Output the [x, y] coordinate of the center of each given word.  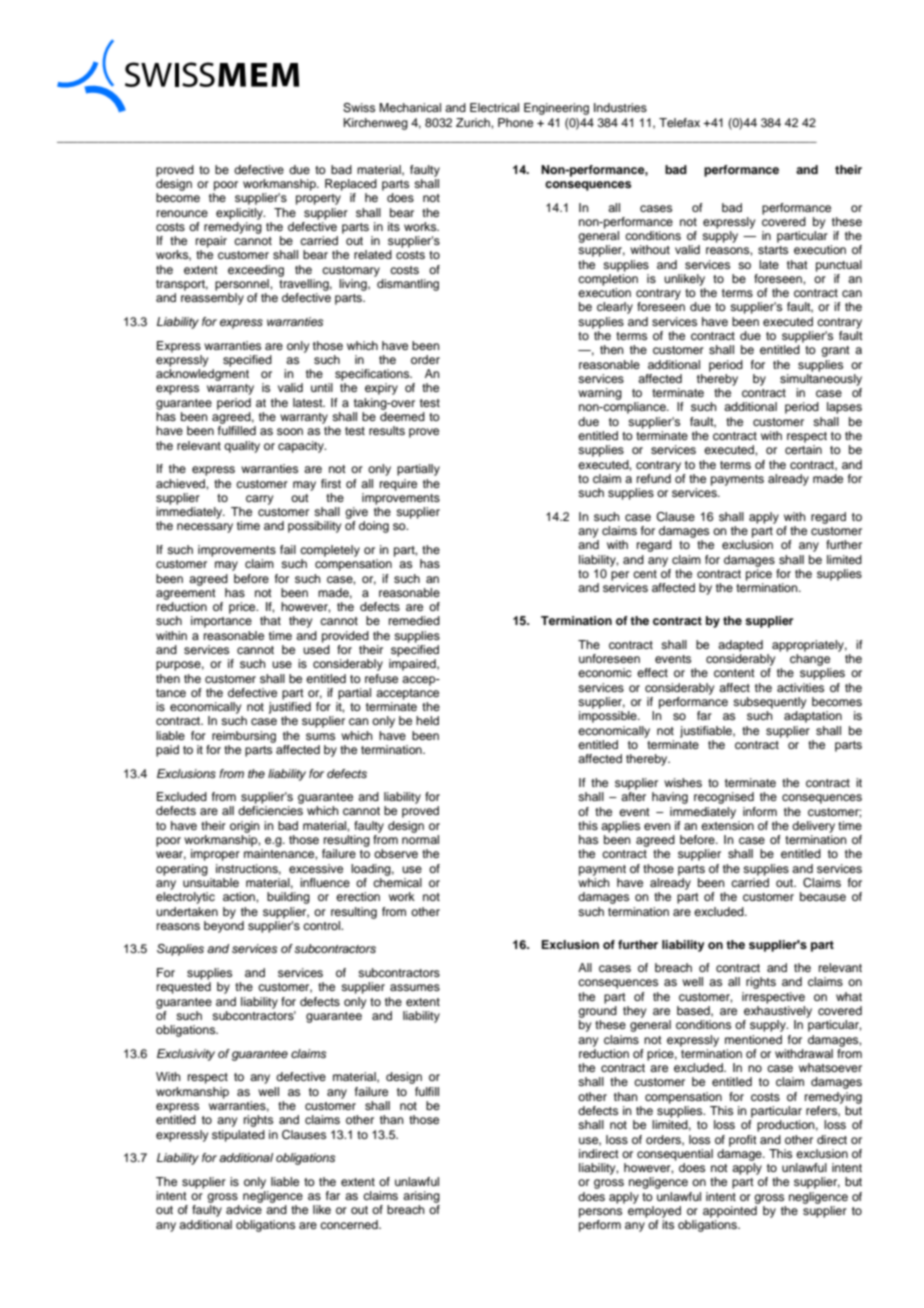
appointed [730, 1212]
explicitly [240, 214]
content [734, 673]
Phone [515, 122]
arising [421, 1197]
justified [290, 708]
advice [244, 1209]
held [427, 720]
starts [773, 250]
